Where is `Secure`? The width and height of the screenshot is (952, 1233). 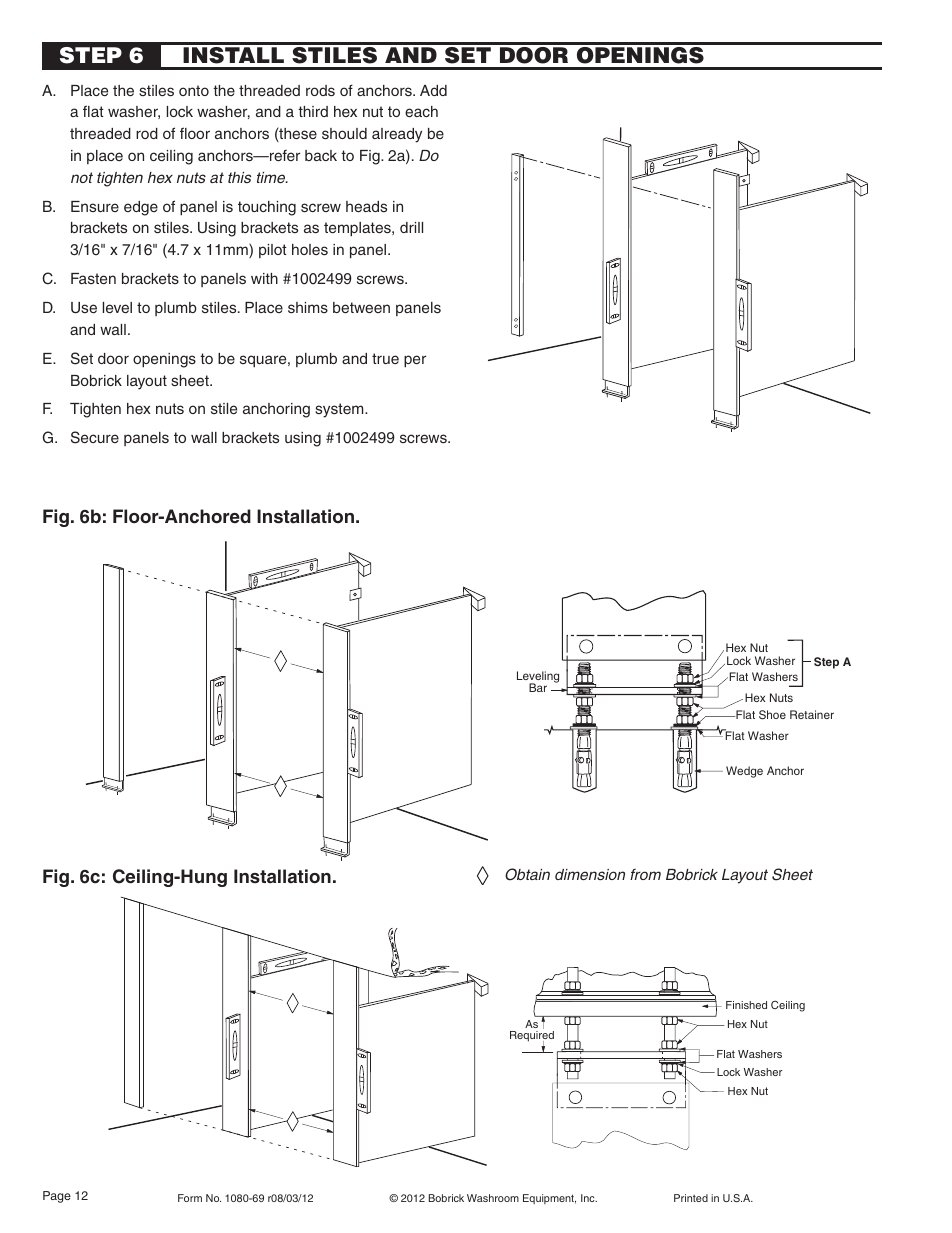 Secure is located at coordinates (95, 437).
